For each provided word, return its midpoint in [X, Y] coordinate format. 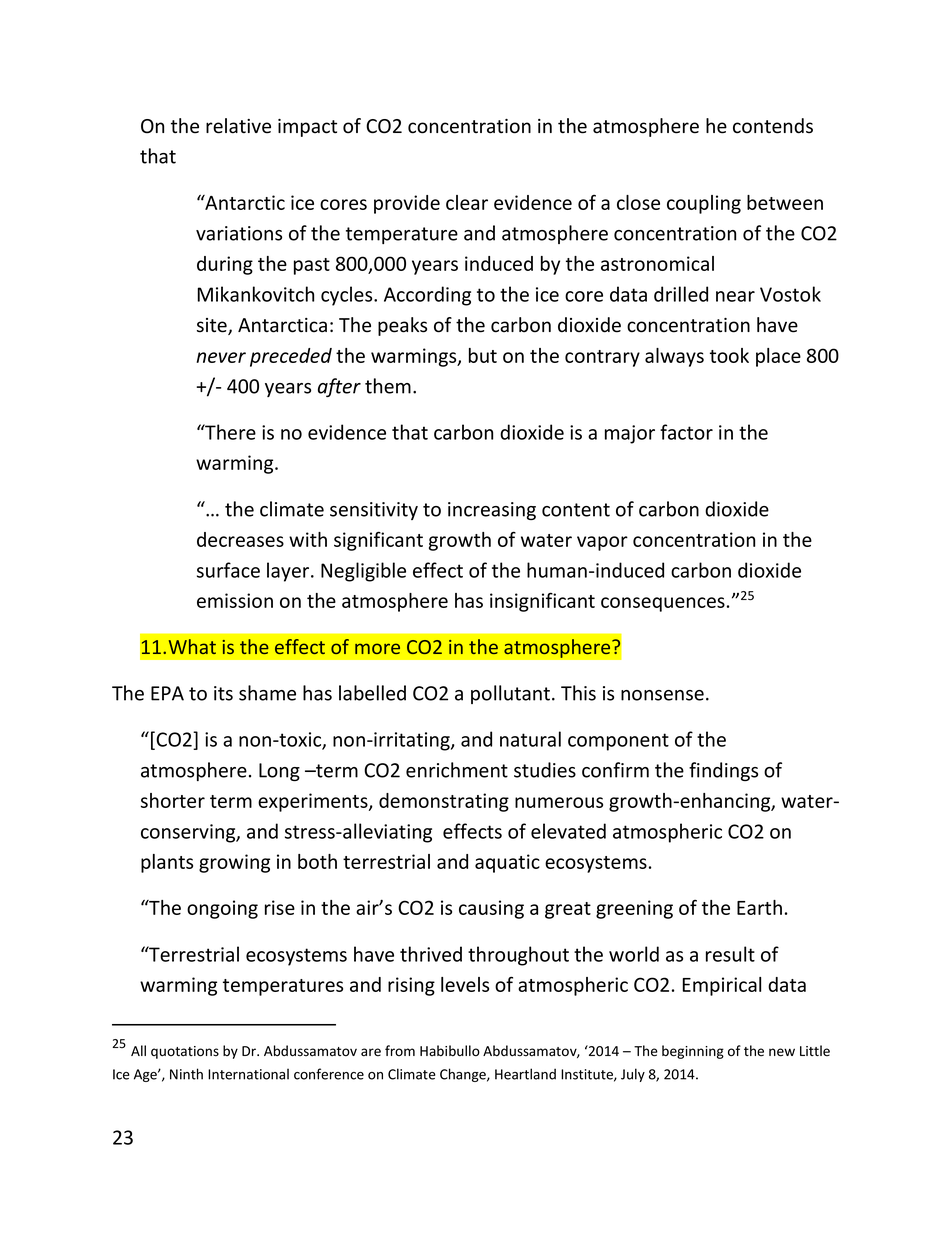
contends [773, 126]
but [483, 355]
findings [723, 771]
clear [467, 202]
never [221, 357]
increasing [492, 511]
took [729, 355]
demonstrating [444, 802]
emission [235, 600]
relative [238, 126]
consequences [663, 604]
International [248, 1074]
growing [234, 863]
